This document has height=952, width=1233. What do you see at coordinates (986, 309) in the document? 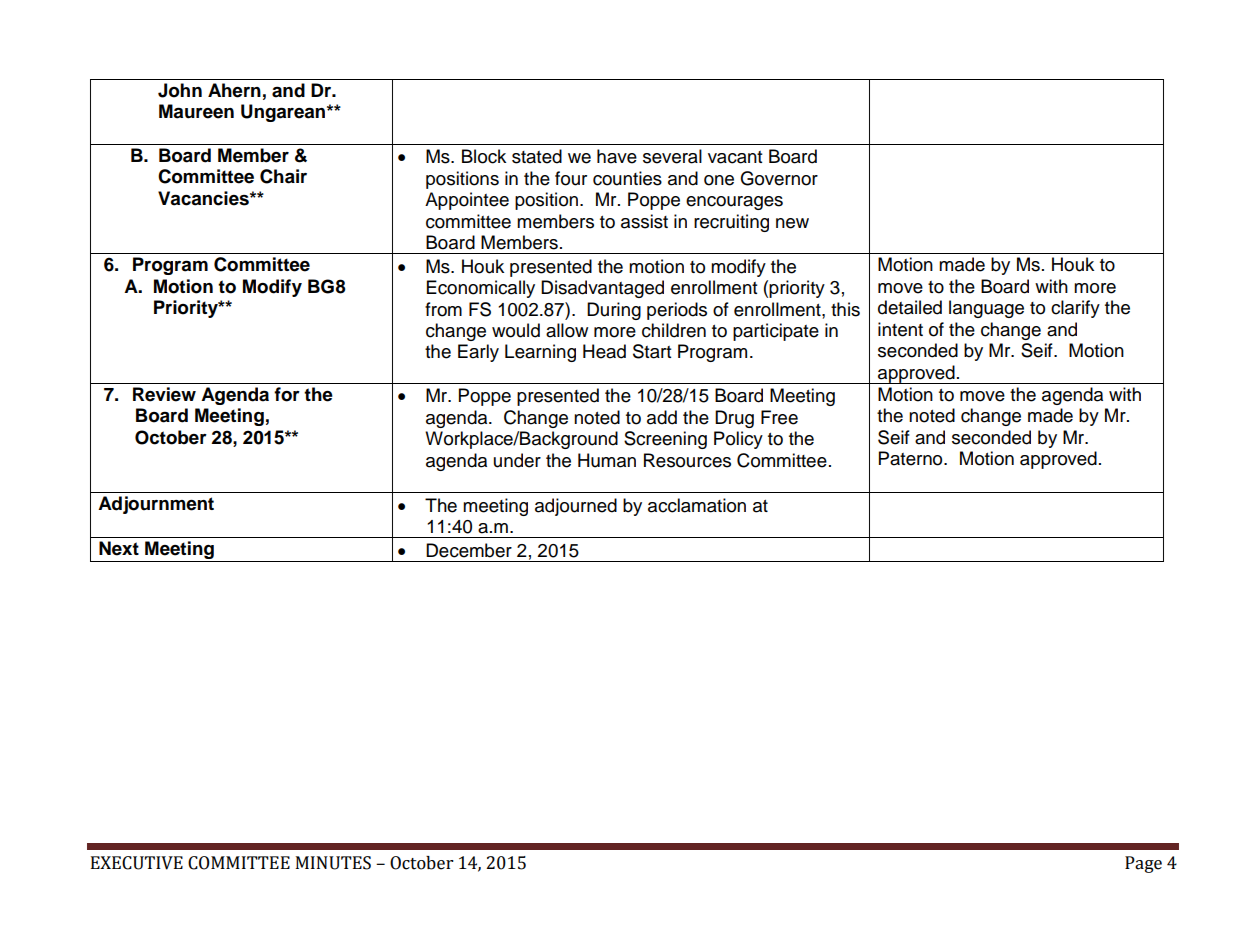
I see `language` at bounding box center [986, 309].
